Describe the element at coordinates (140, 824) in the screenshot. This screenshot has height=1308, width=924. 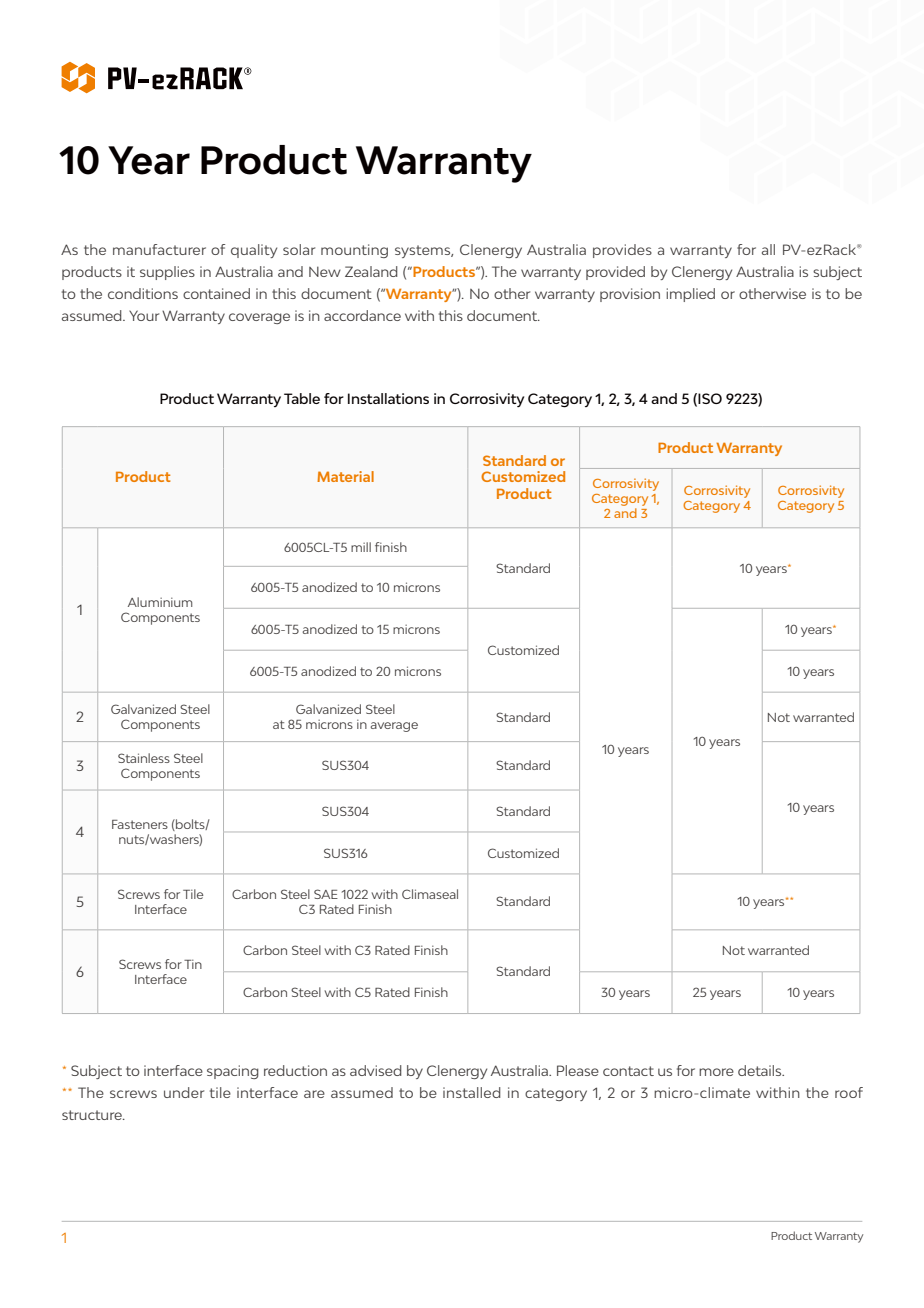
I see `Fasteners` at that location.
